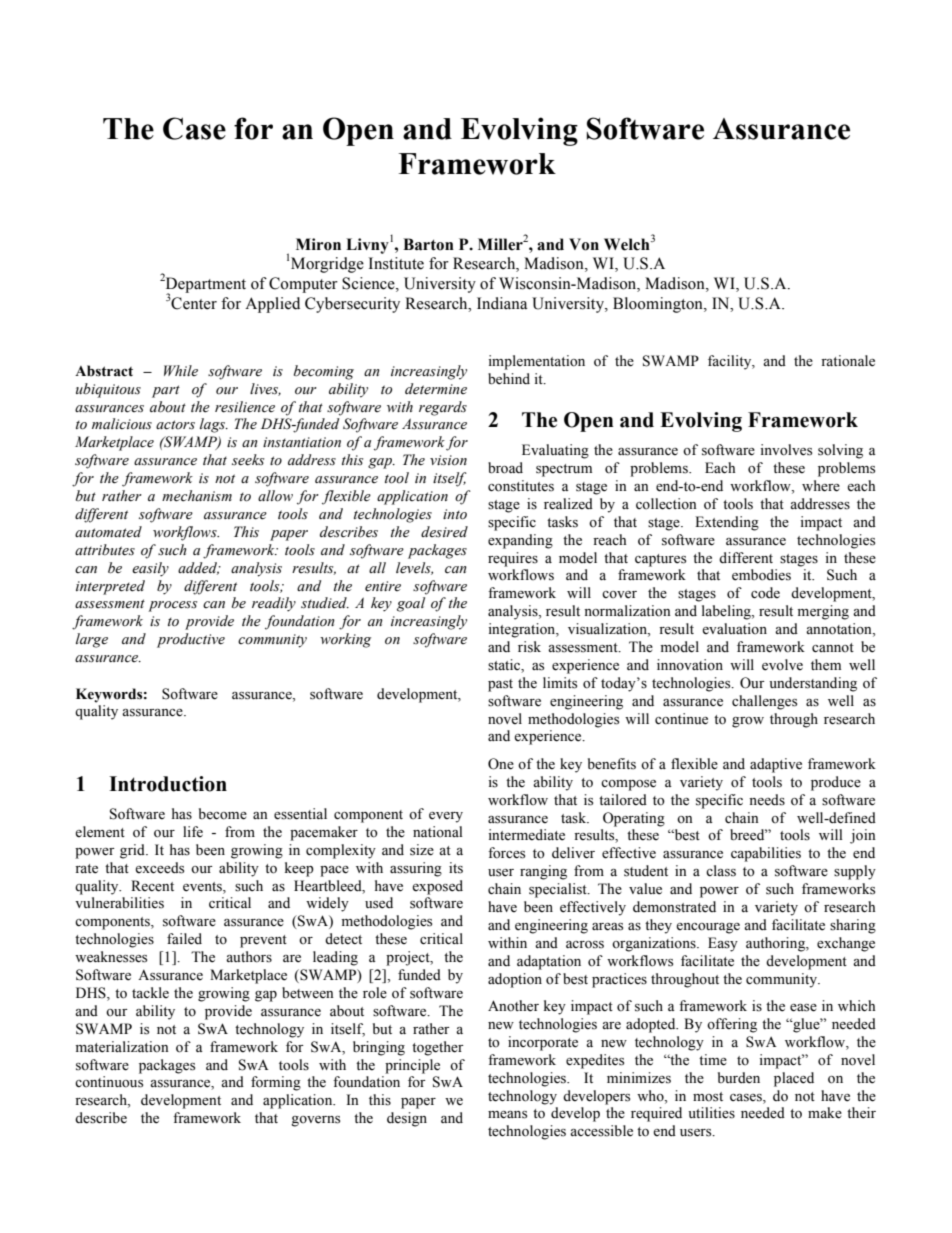 Image resolution: width=952 pixels, height=1233 pixels. Describe the element at coordinates (191, 640) in the screenshot. I see `productive` at that location.
